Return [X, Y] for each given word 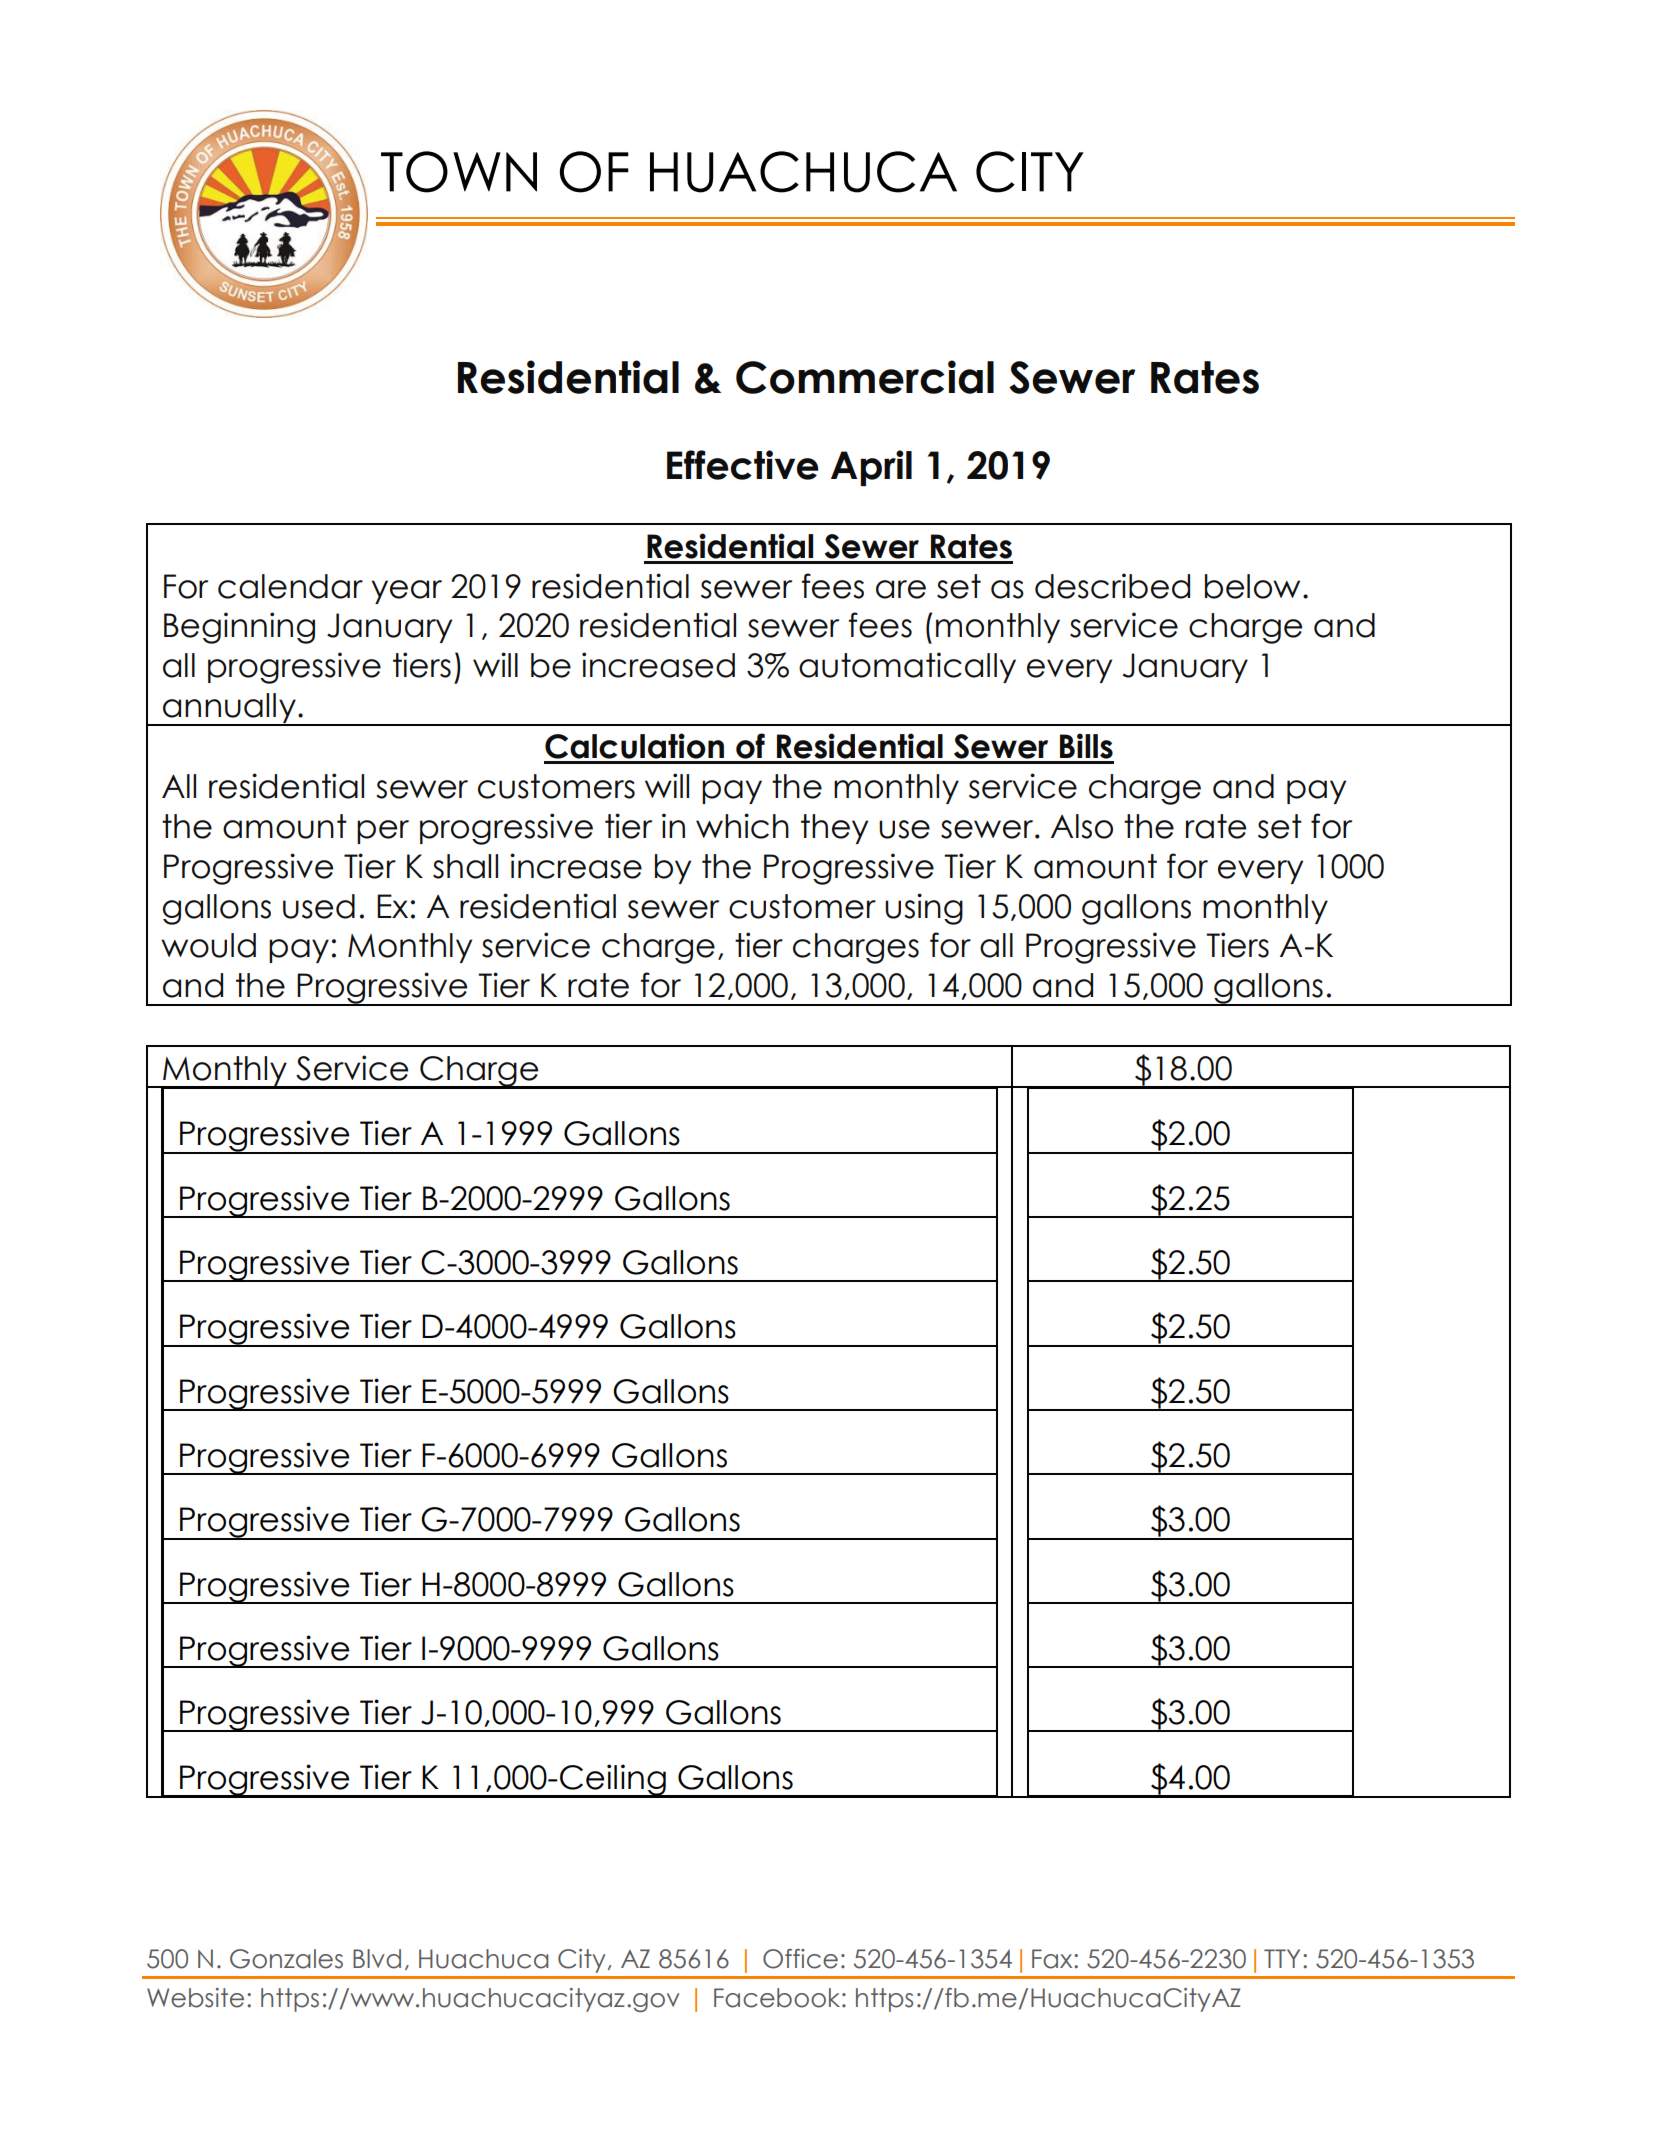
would [208, 945]
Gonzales [286, 1959]
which [742, 826]
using [924, 909]
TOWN [459, 172]
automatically [907, 667]
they [834, 829]
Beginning [239, 628]
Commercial [865, 377]
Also [1082, 826]
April [871, 468]
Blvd [377, 1959]
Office [800, 1959]
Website [195, 1998]
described [1112, 586]
